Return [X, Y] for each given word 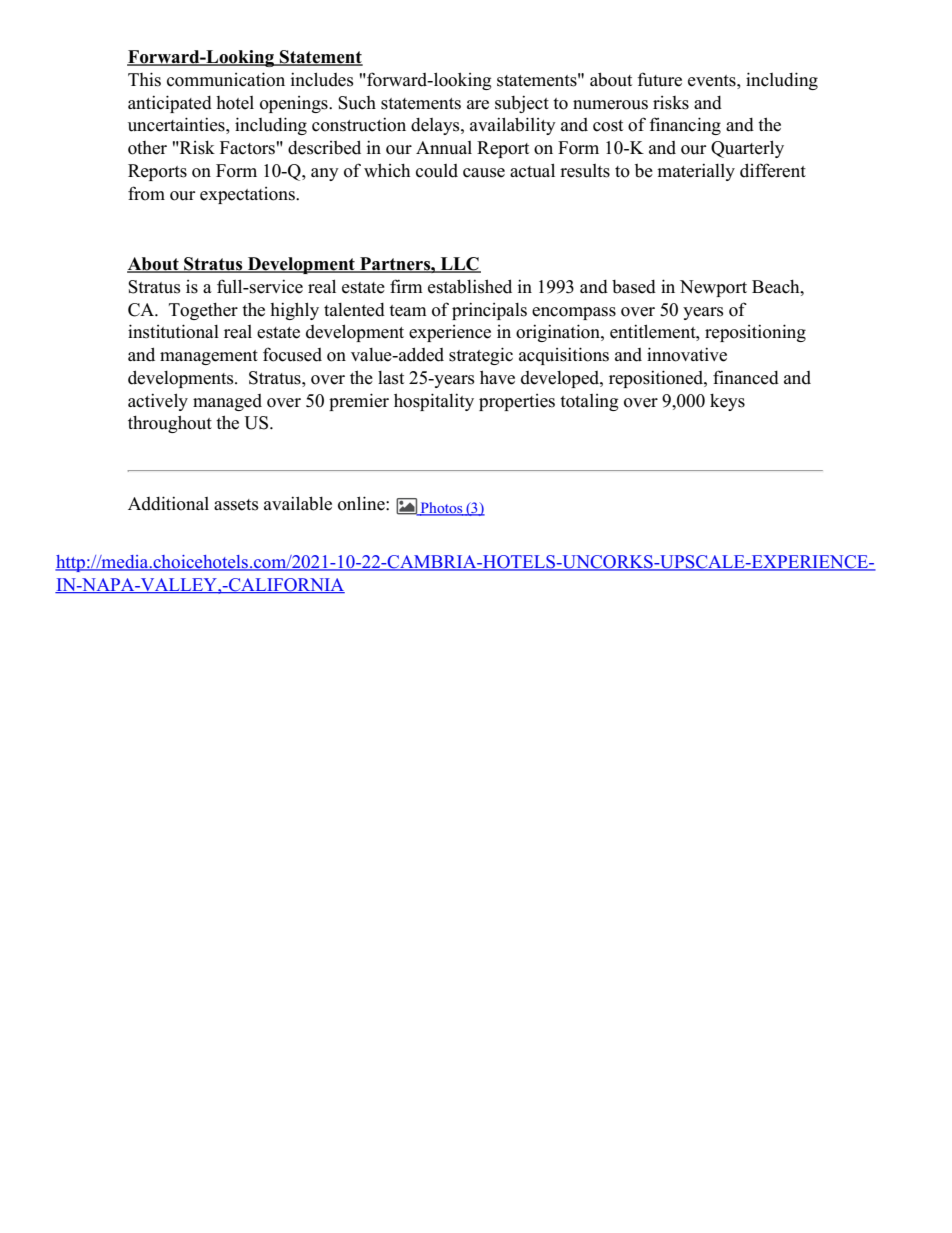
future [659, 79]
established [470, 286]
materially [696, 172]
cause [484, 173]
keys [727, 402]
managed [227, 402]
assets [236, 505]
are [478, 105]
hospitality [434, 402]
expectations [248, 195]
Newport [713, 288]
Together [203, 311]
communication [226, 79]
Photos [441, 509]
